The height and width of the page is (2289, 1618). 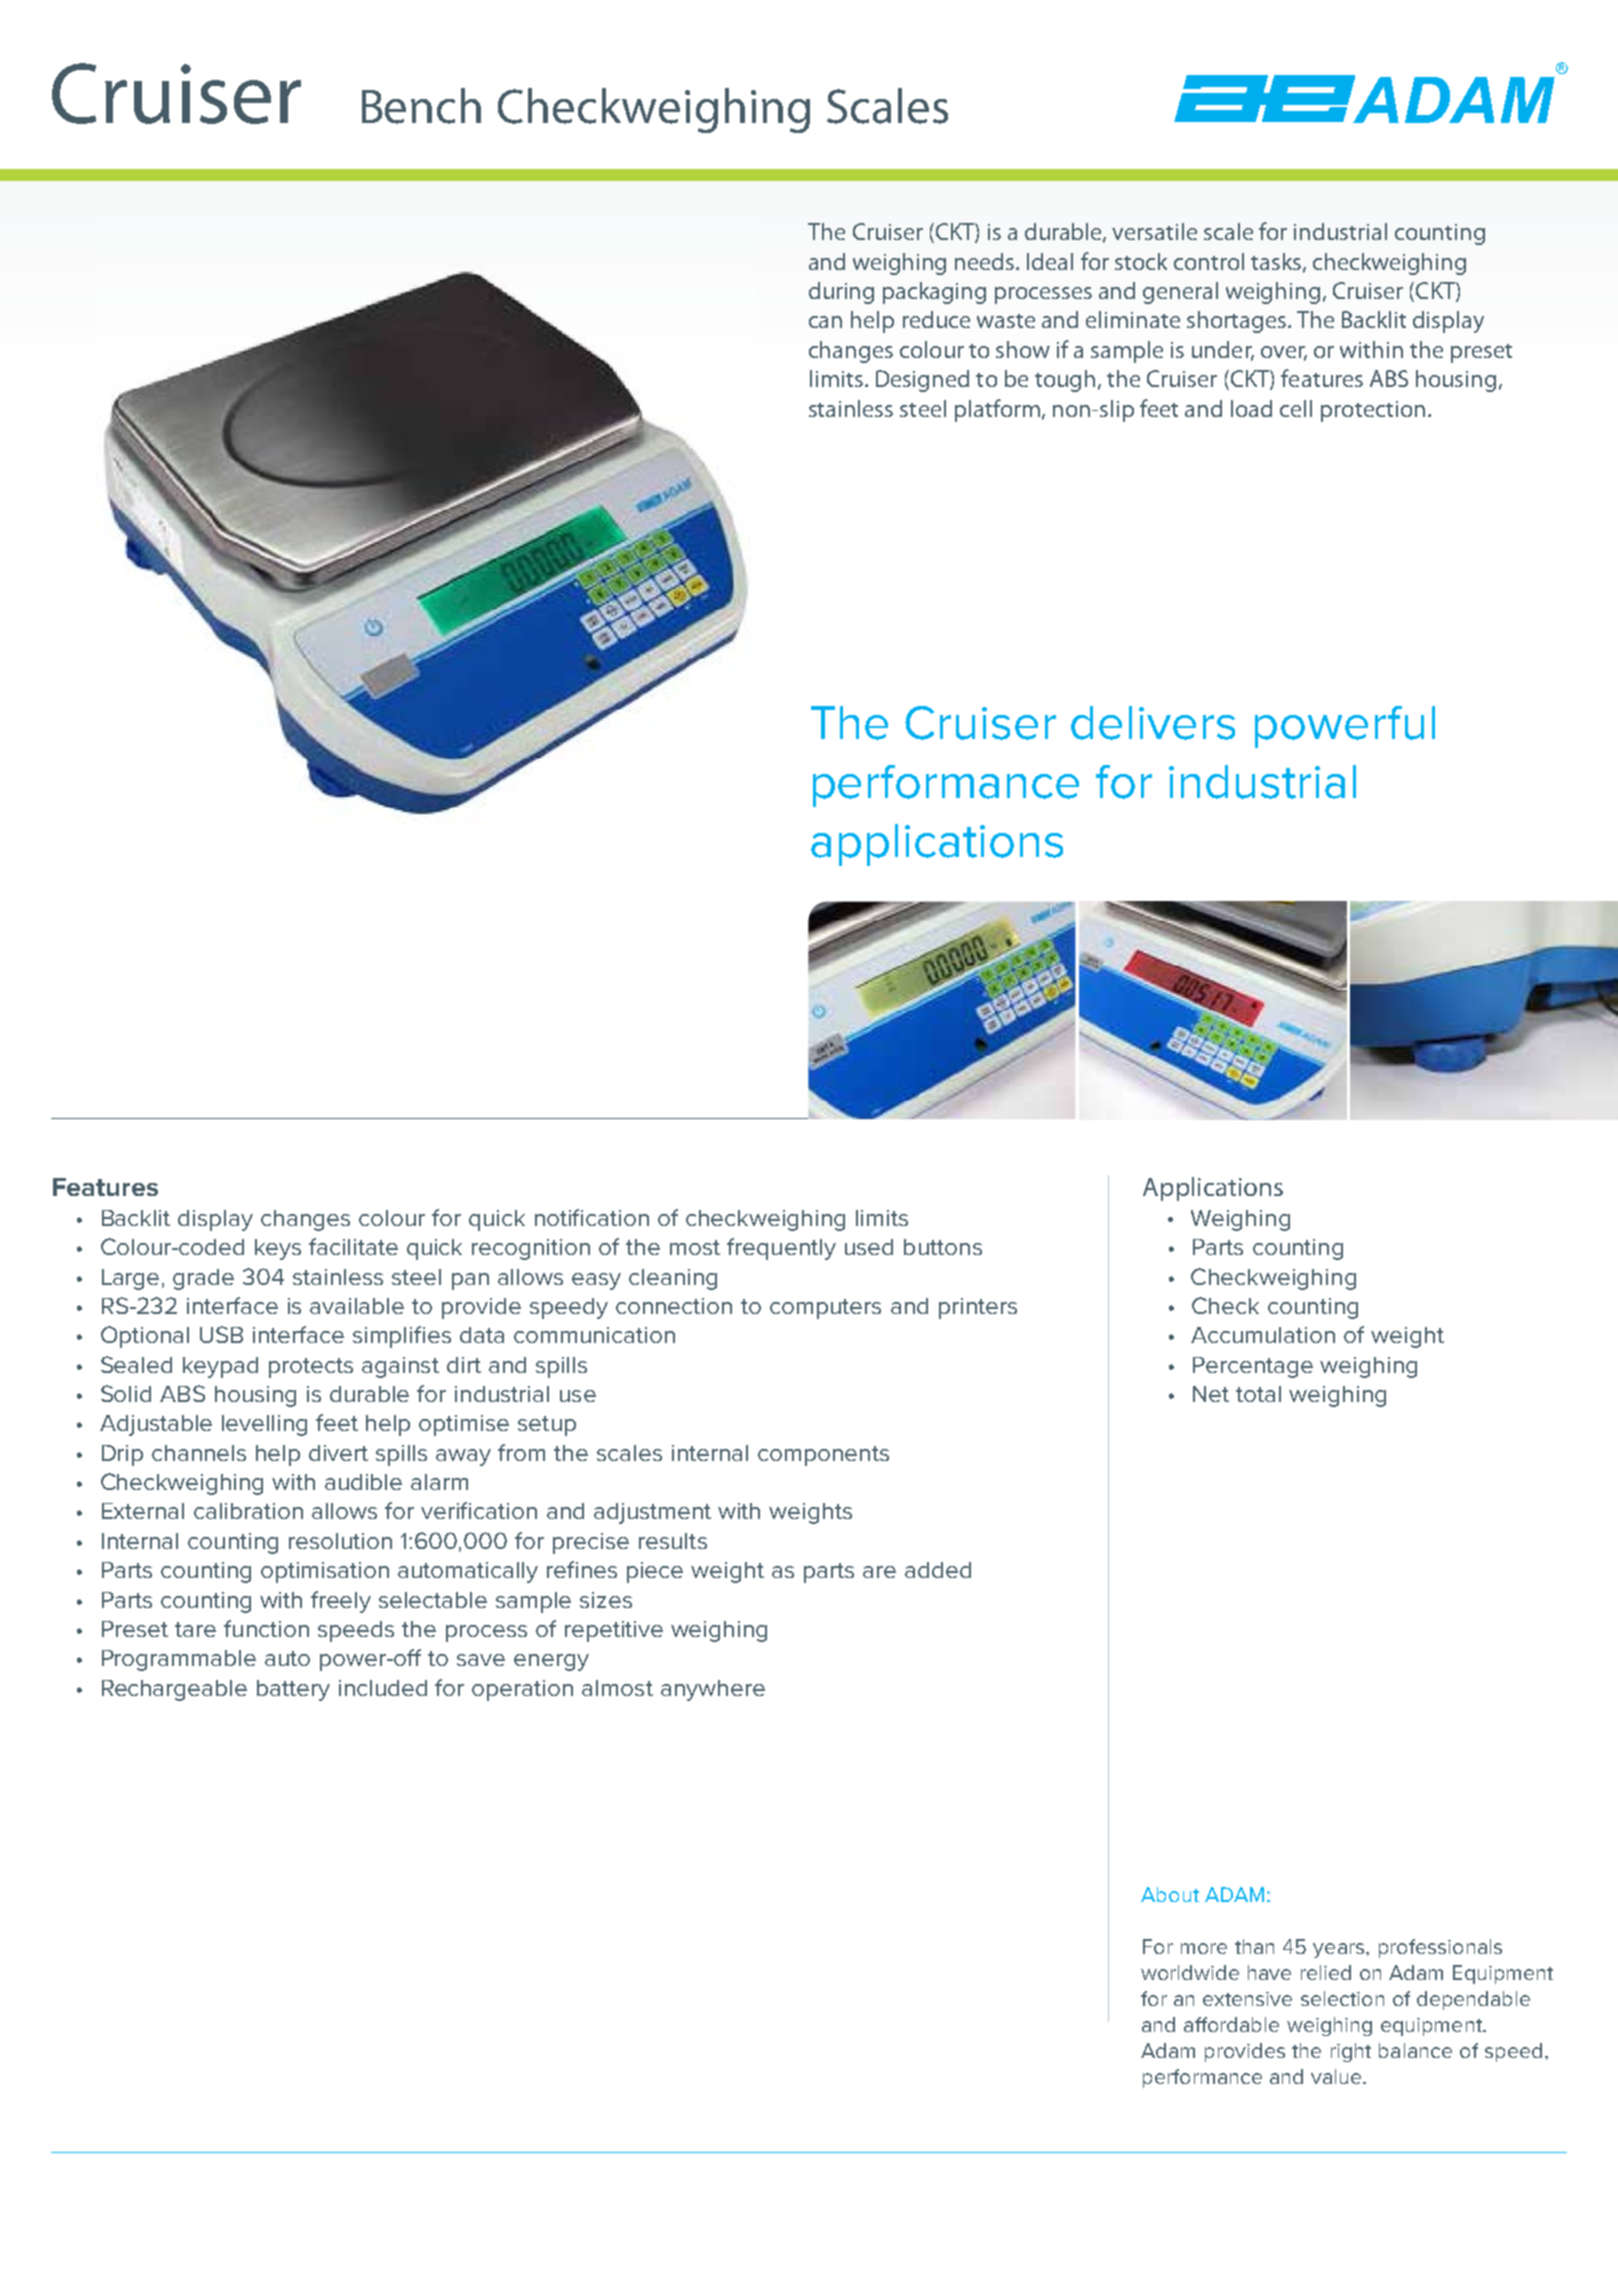 I want to click on Designed, so click(x=922, y=381).
